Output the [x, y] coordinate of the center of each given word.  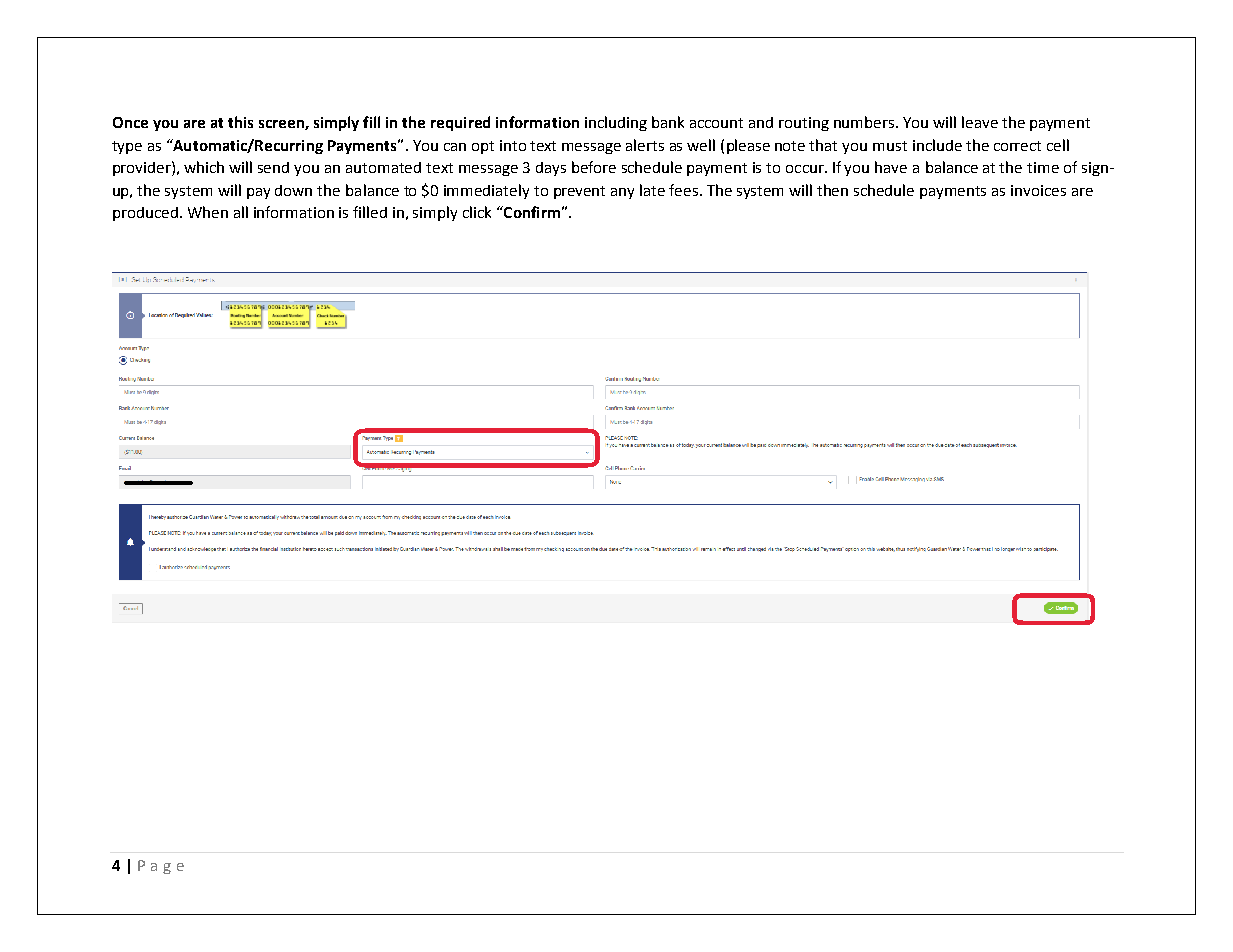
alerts [645, 145]
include [937, 145]
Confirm [531, 212]
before [594, 167]
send [273, 167]
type [127, 147]
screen [282, 125]
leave [980, 122]
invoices [1038, 190]
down [293, 190]
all [241, 212]
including [616, 123]
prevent [579, 192]
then [832, 190]
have [891, 167]
